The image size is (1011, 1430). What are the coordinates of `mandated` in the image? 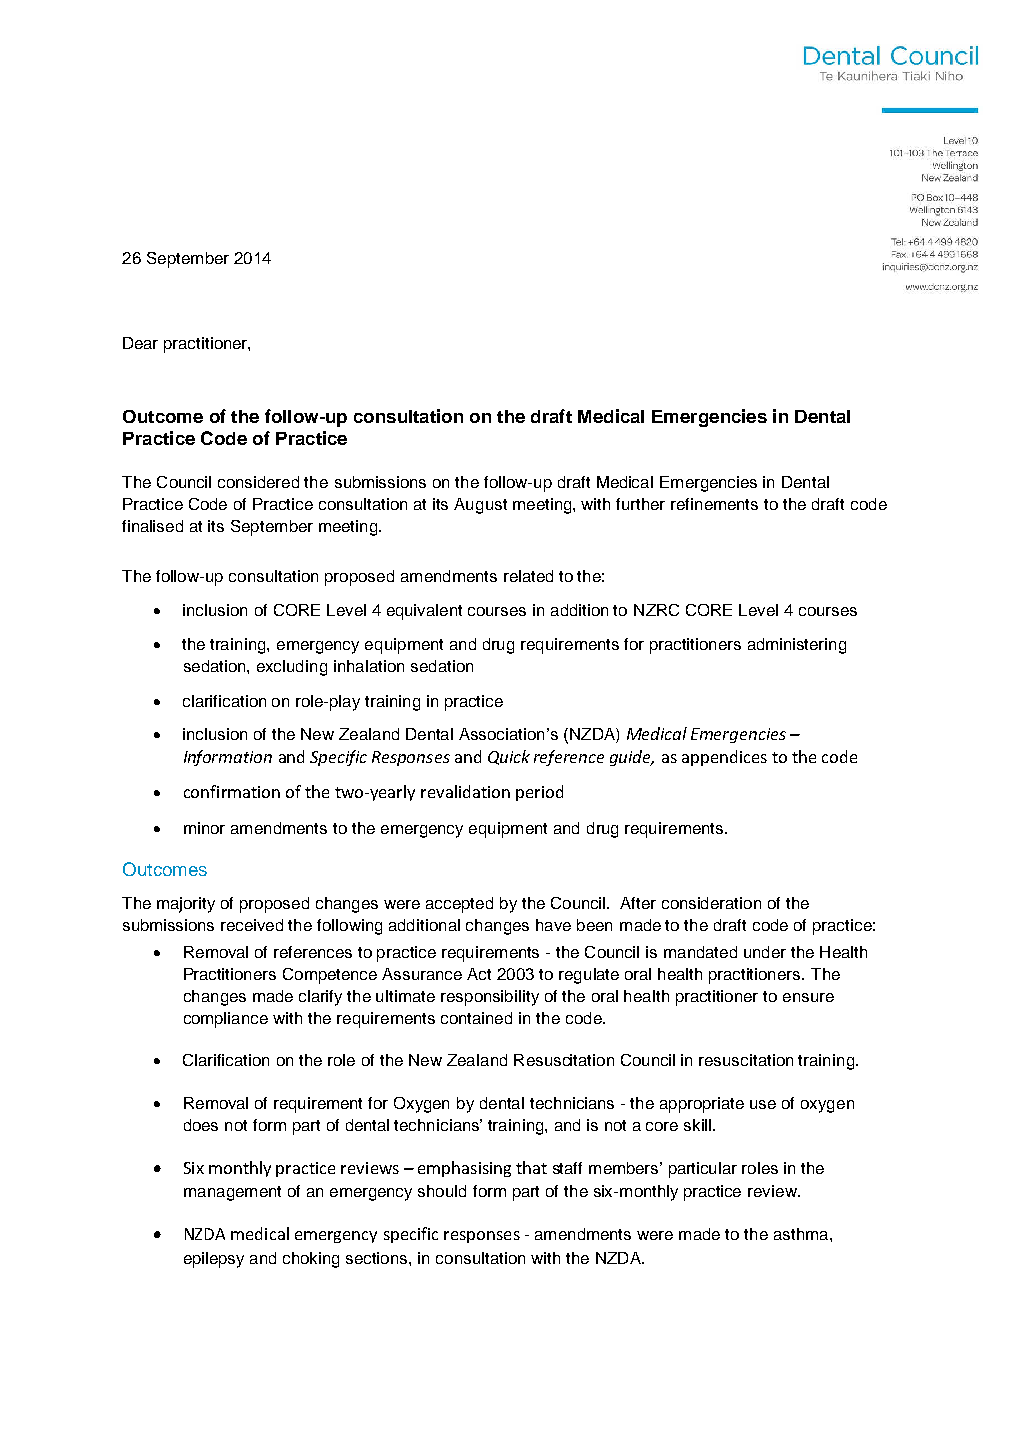 It's located at (700, 952).
